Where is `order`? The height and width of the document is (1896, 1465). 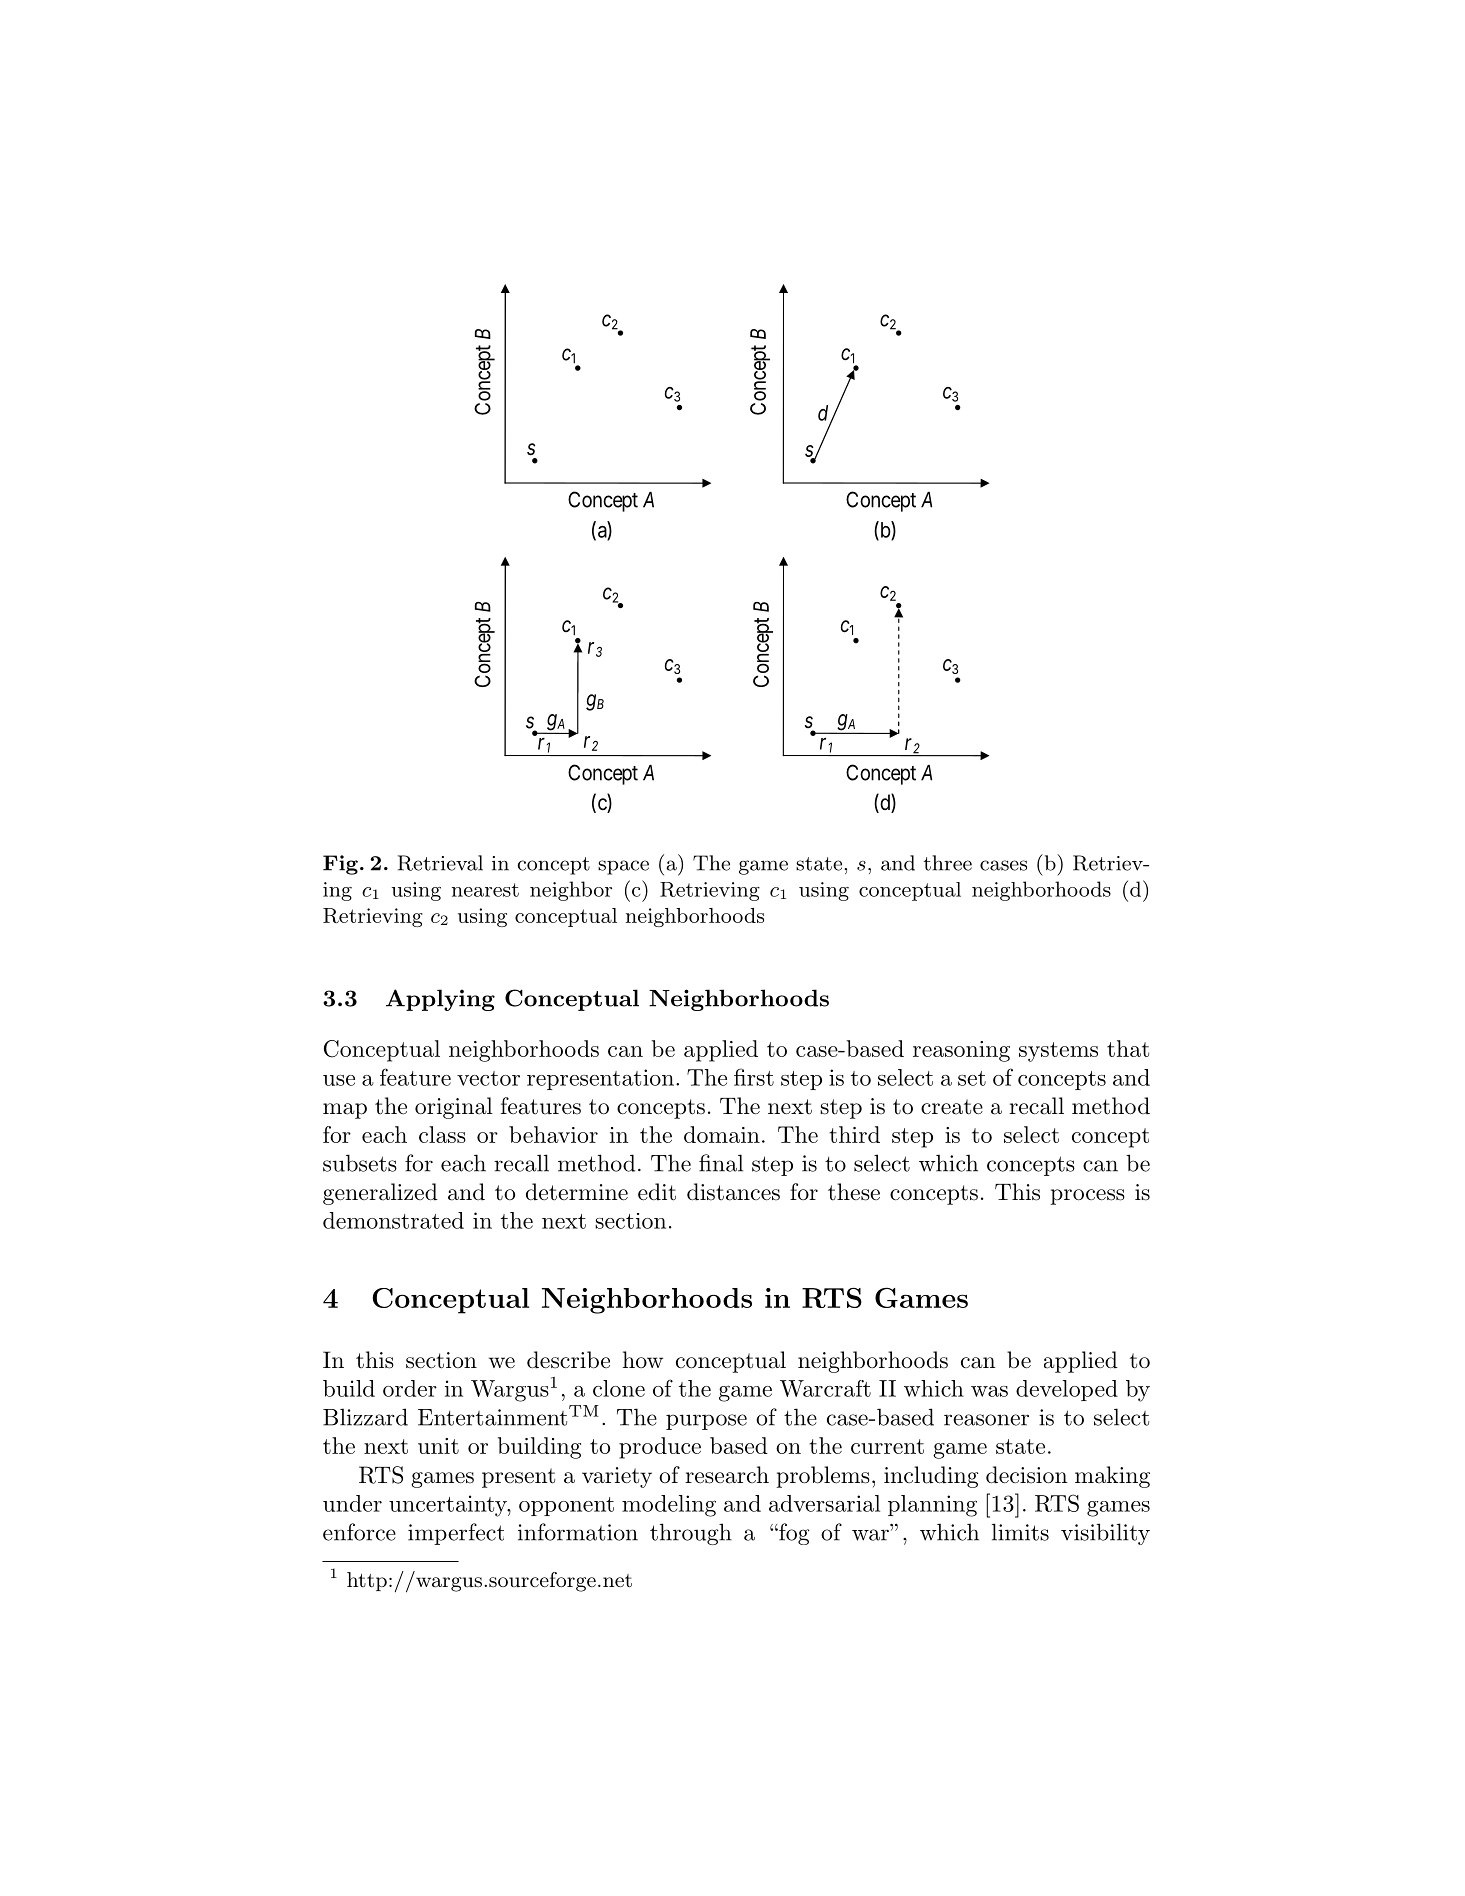
order is located at coordinates (410, 1388).
